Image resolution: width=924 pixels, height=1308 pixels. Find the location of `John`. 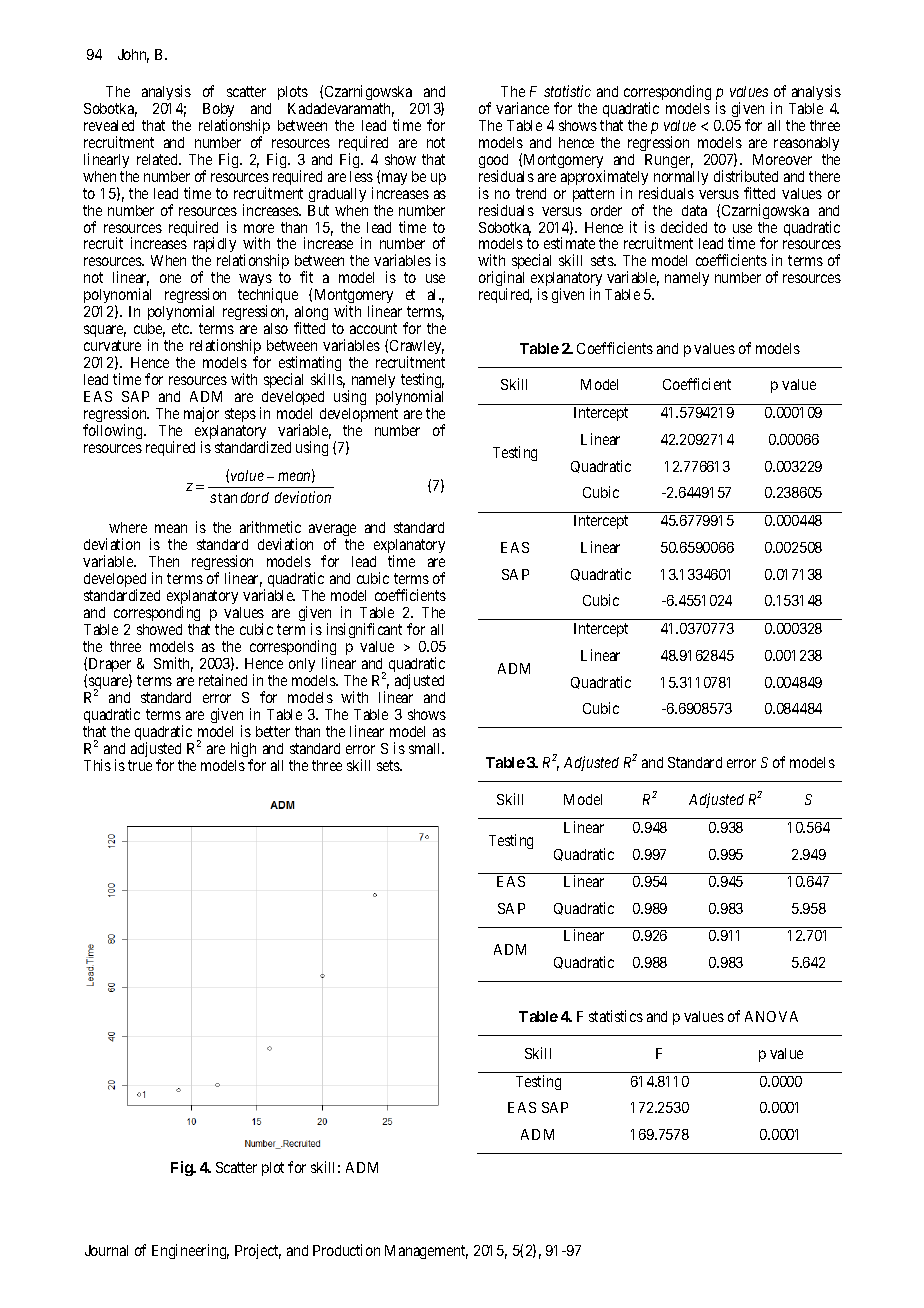

John is located at coordinates (133, 56).
